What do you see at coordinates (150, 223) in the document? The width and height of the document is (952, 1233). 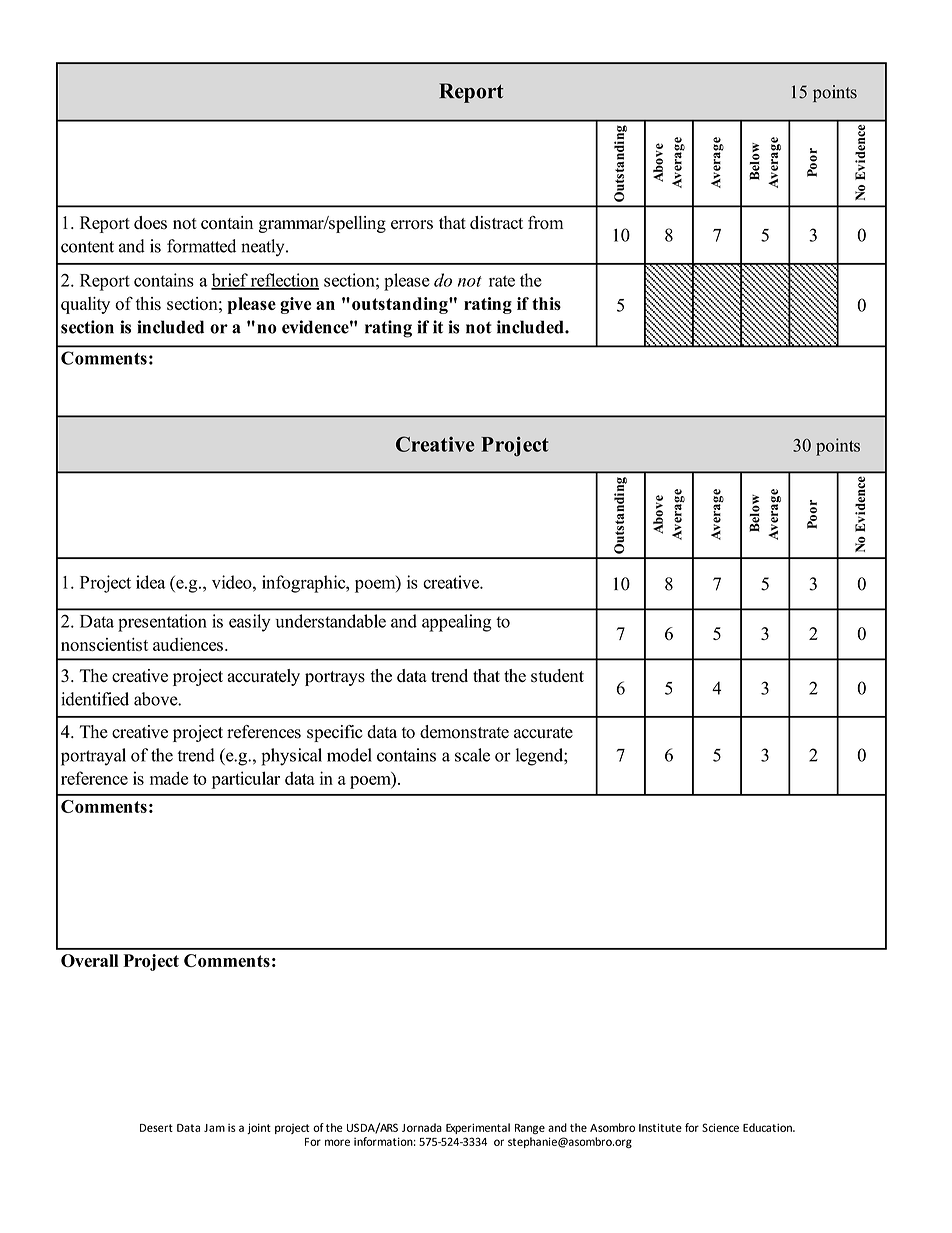 I see `does` at bounding box center [150, 223].
